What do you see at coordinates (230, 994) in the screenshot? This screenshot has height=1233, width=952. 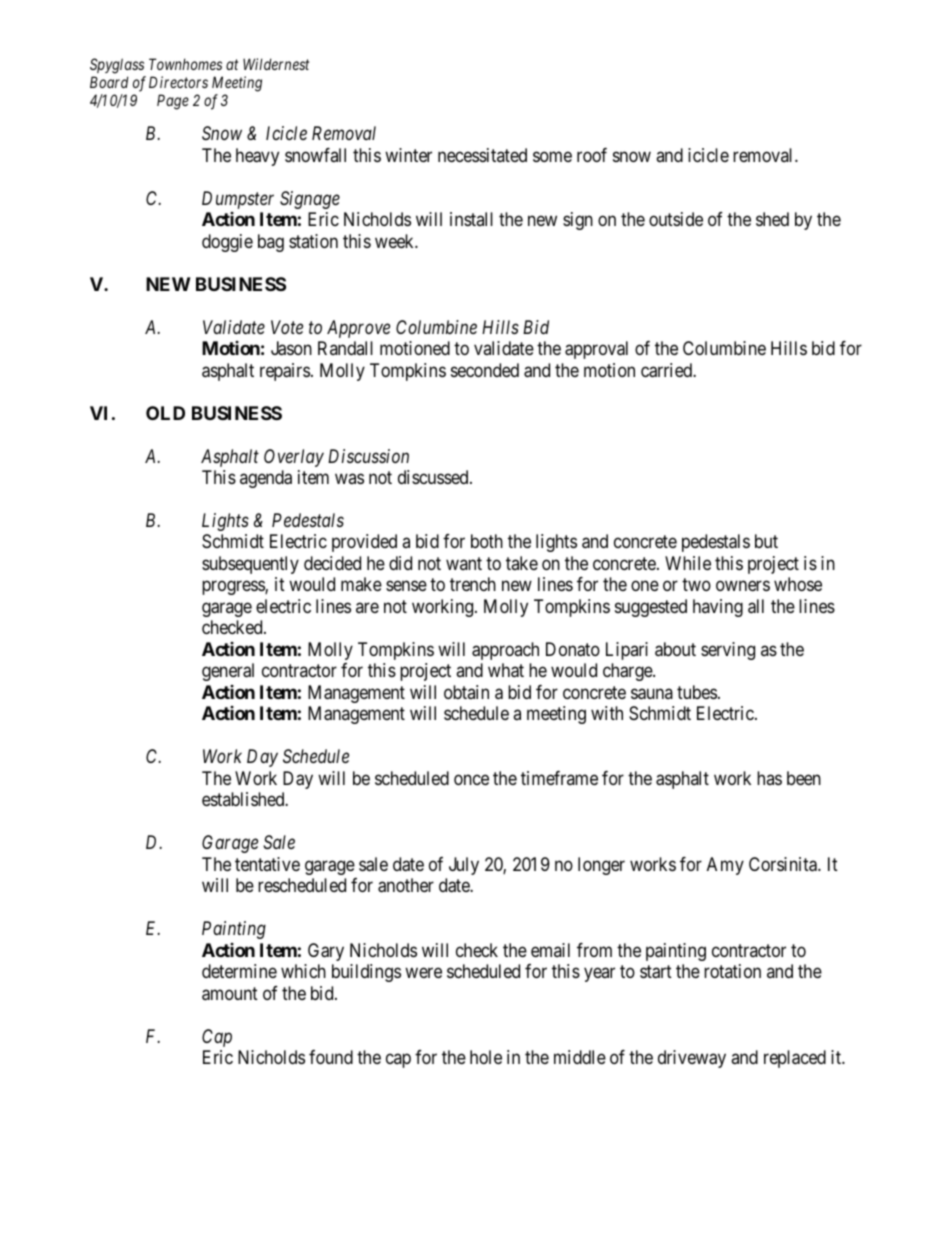 I see `amount` at bounding box center [230, 994].
